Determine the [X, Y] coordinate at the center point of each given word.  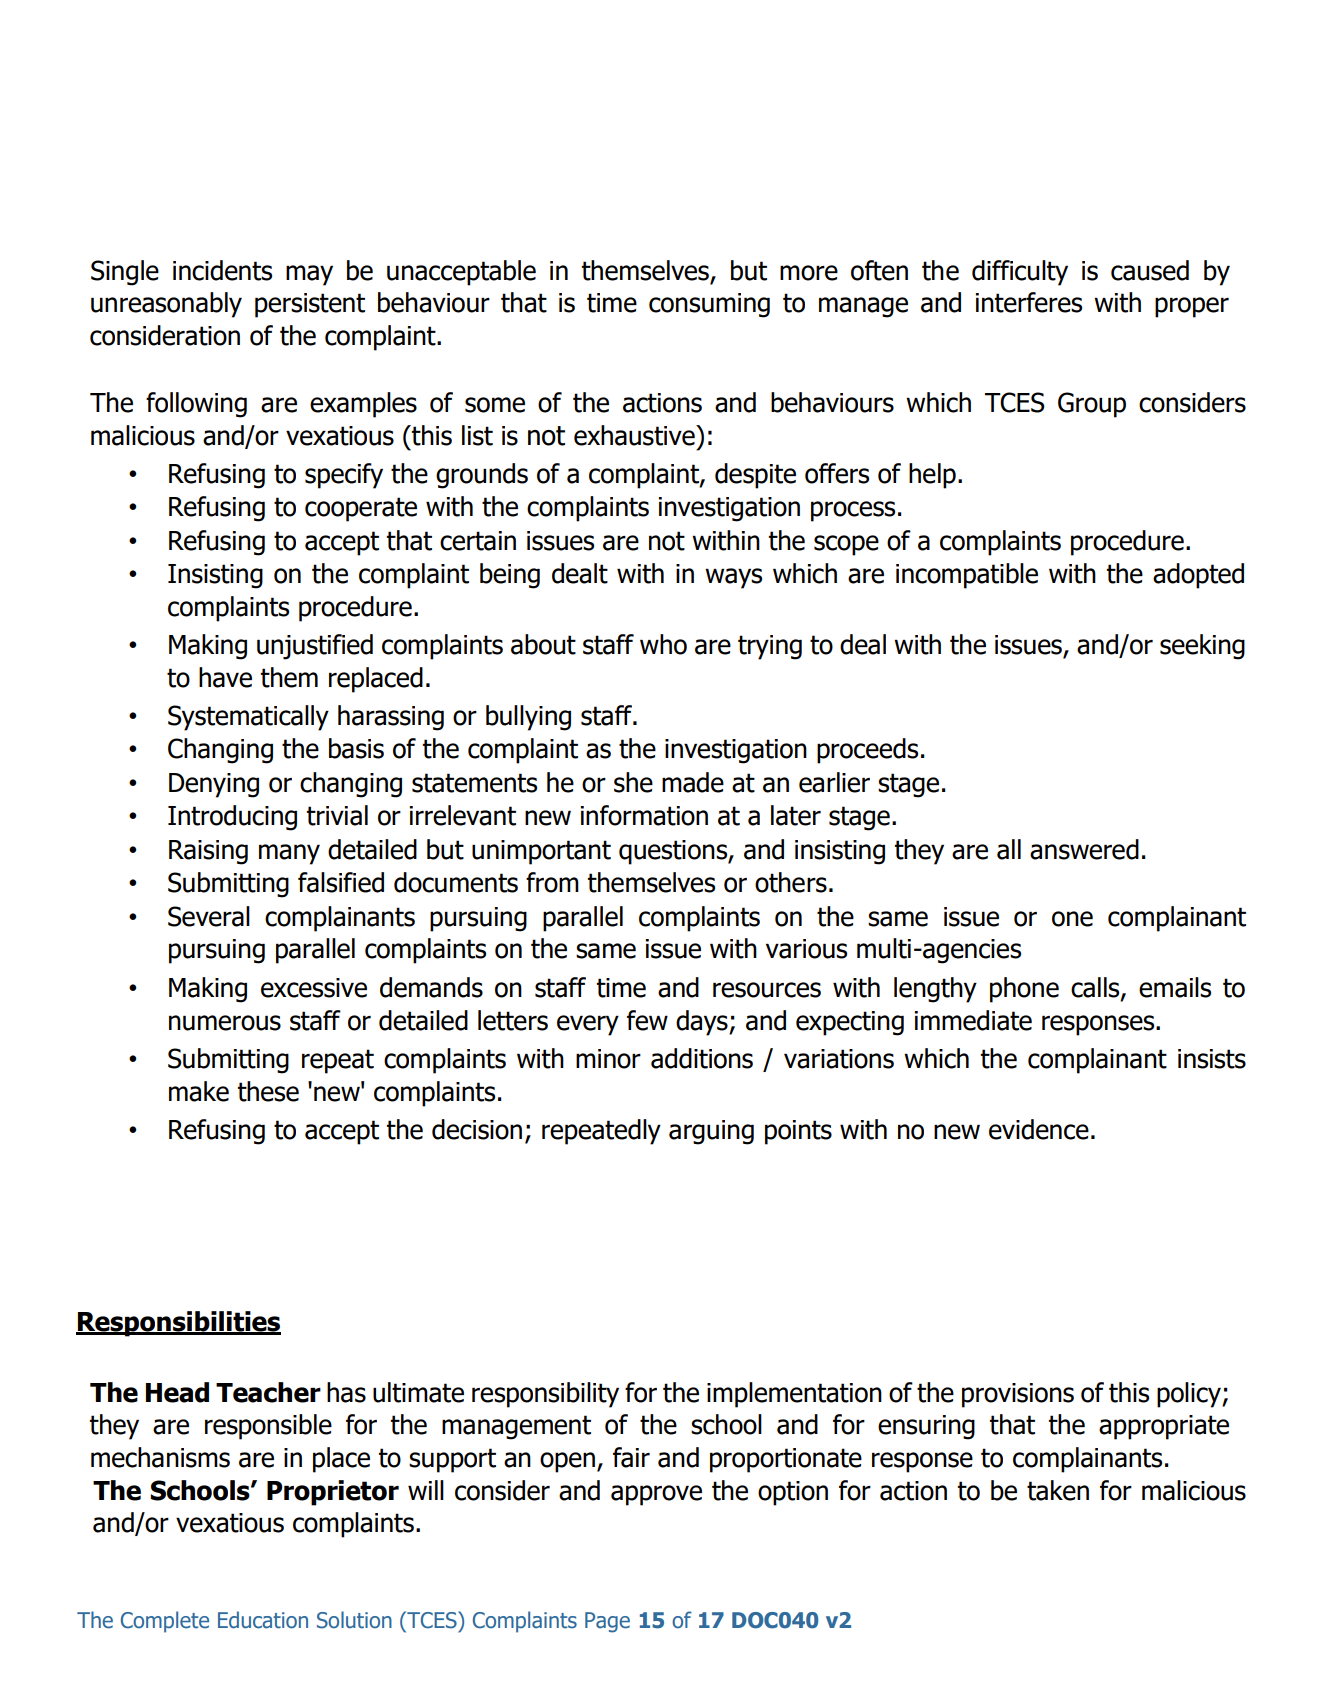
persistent [310, 305]
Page [607, 1622]
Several [209, 916]
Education [263, 1620]
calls [1096, 988]
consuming [709, 305]
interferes [1029, 302]
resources [767, 990]
